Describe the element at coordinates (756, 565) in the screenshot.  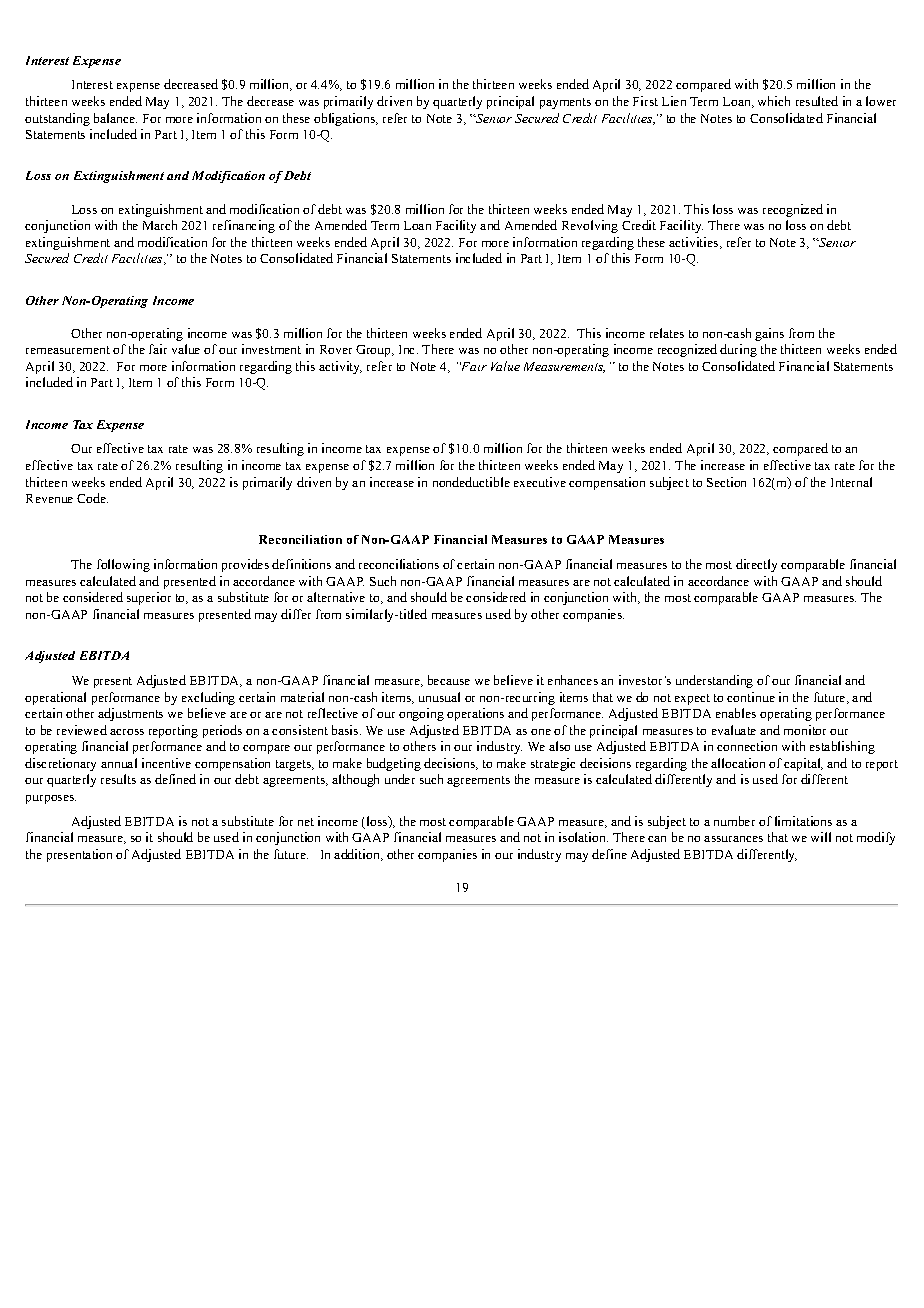
I see `directly` at that location.
